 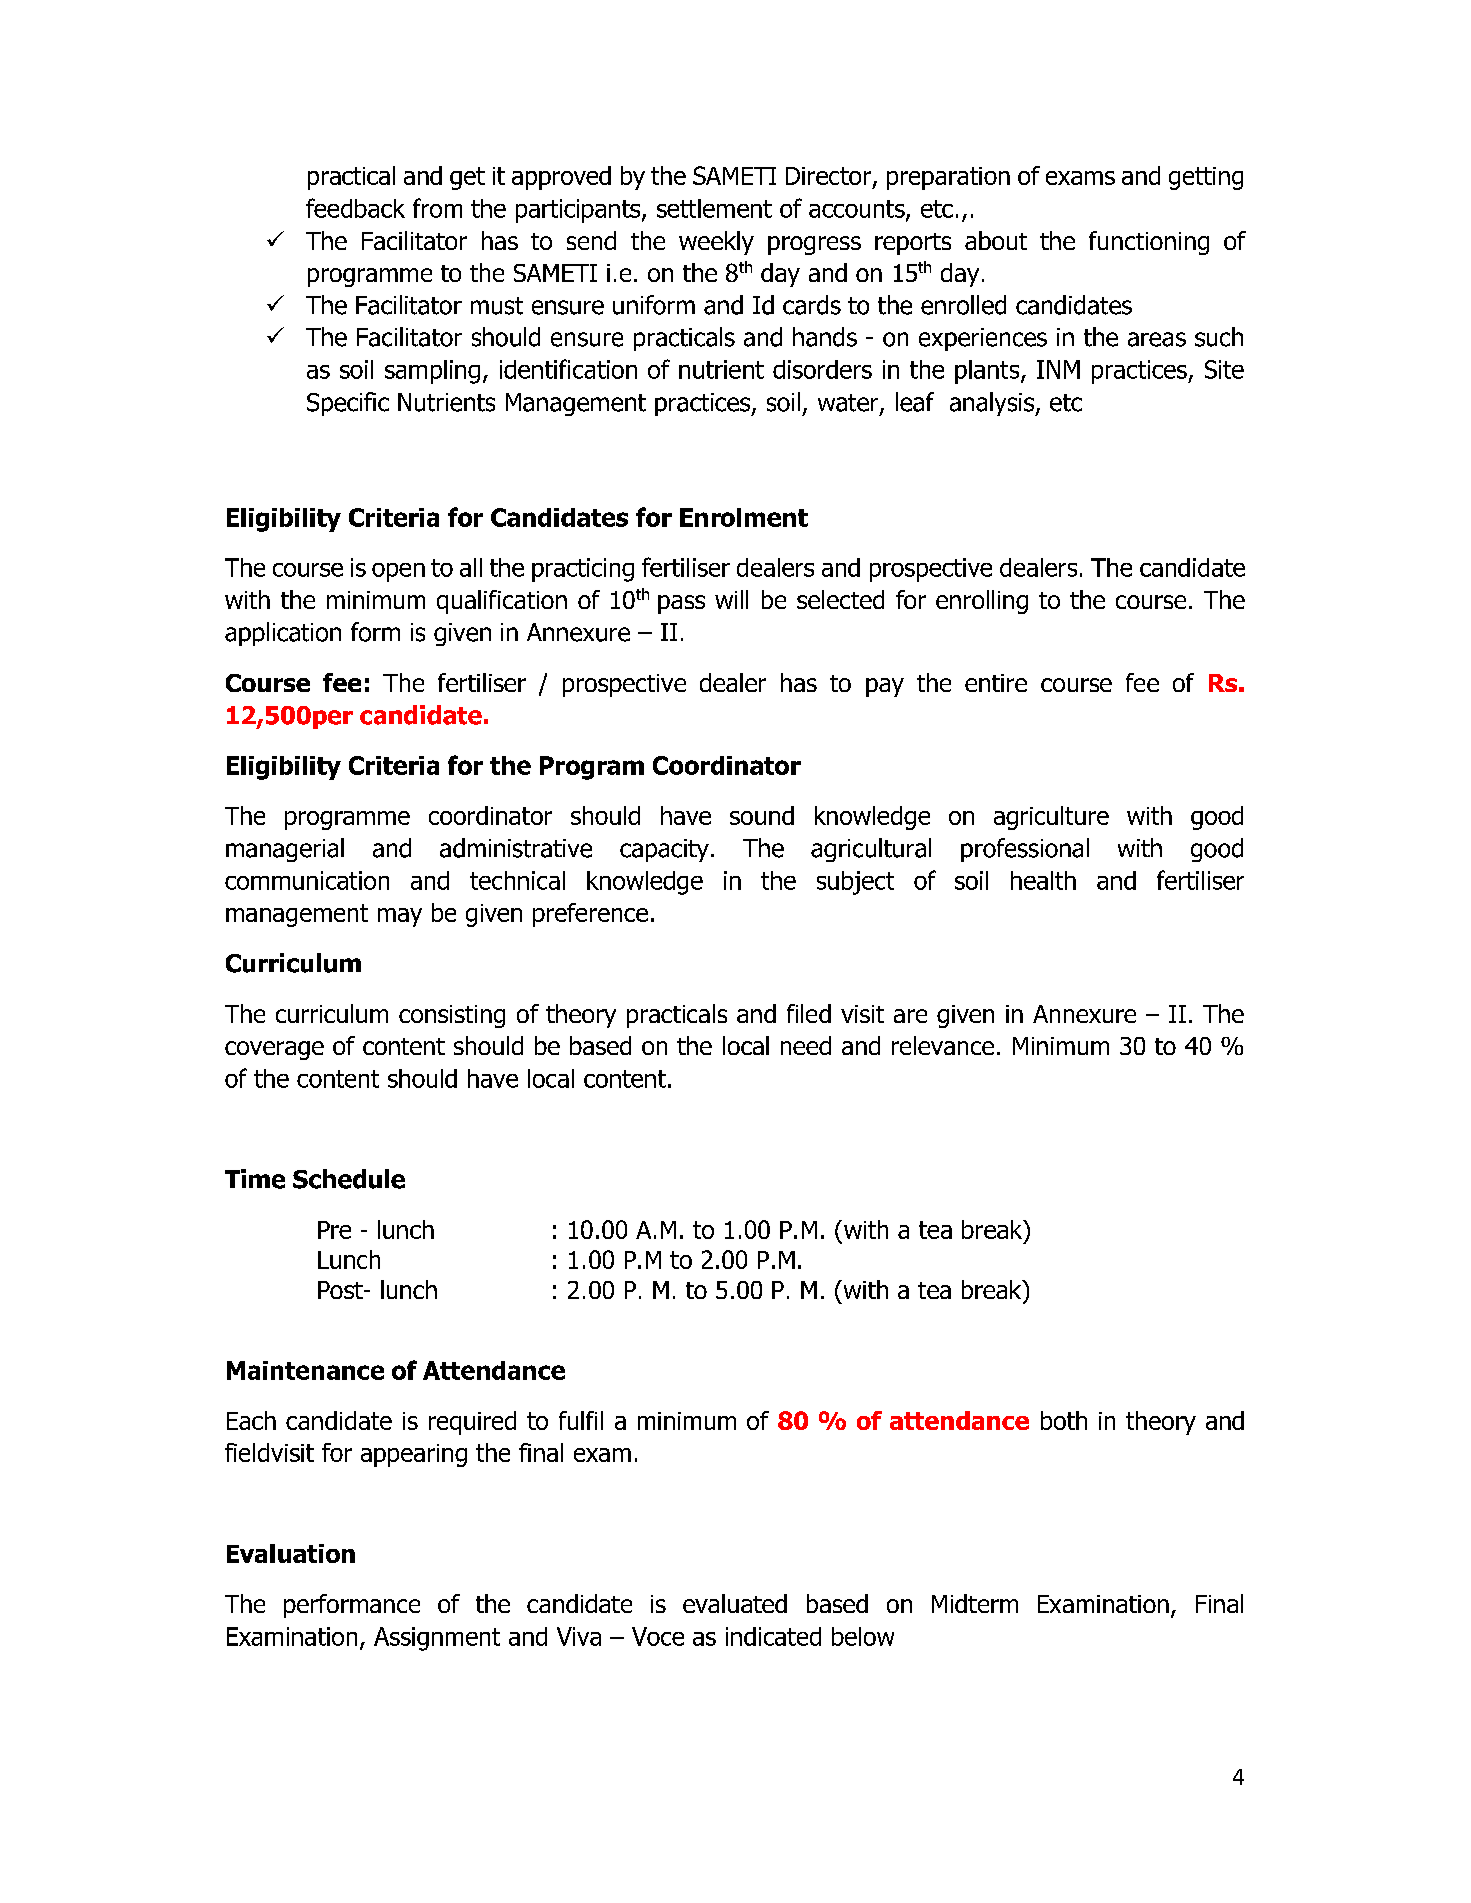 What do you see at coordinates (291, 1553) in the page?
I see `Evaluation` at bounding box center [291, 1553].
